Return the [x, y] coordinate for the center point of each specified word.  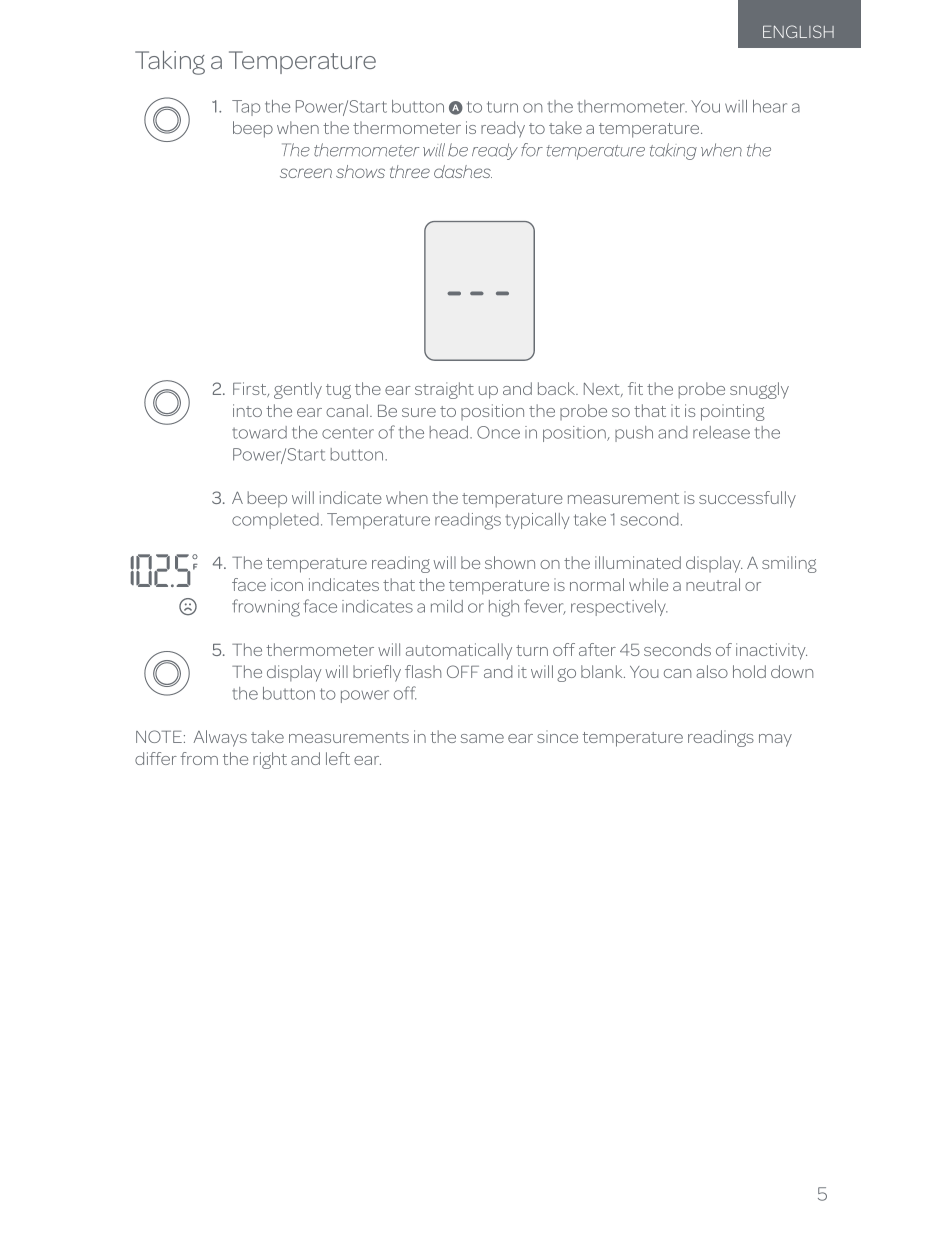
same [482, 738]
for [532, 150]
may [775, 740]
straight [444, 390]
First [251, 389]
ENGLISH [798, 31]
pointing [733, 412]
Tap [246, 108]
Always [220, 738]
